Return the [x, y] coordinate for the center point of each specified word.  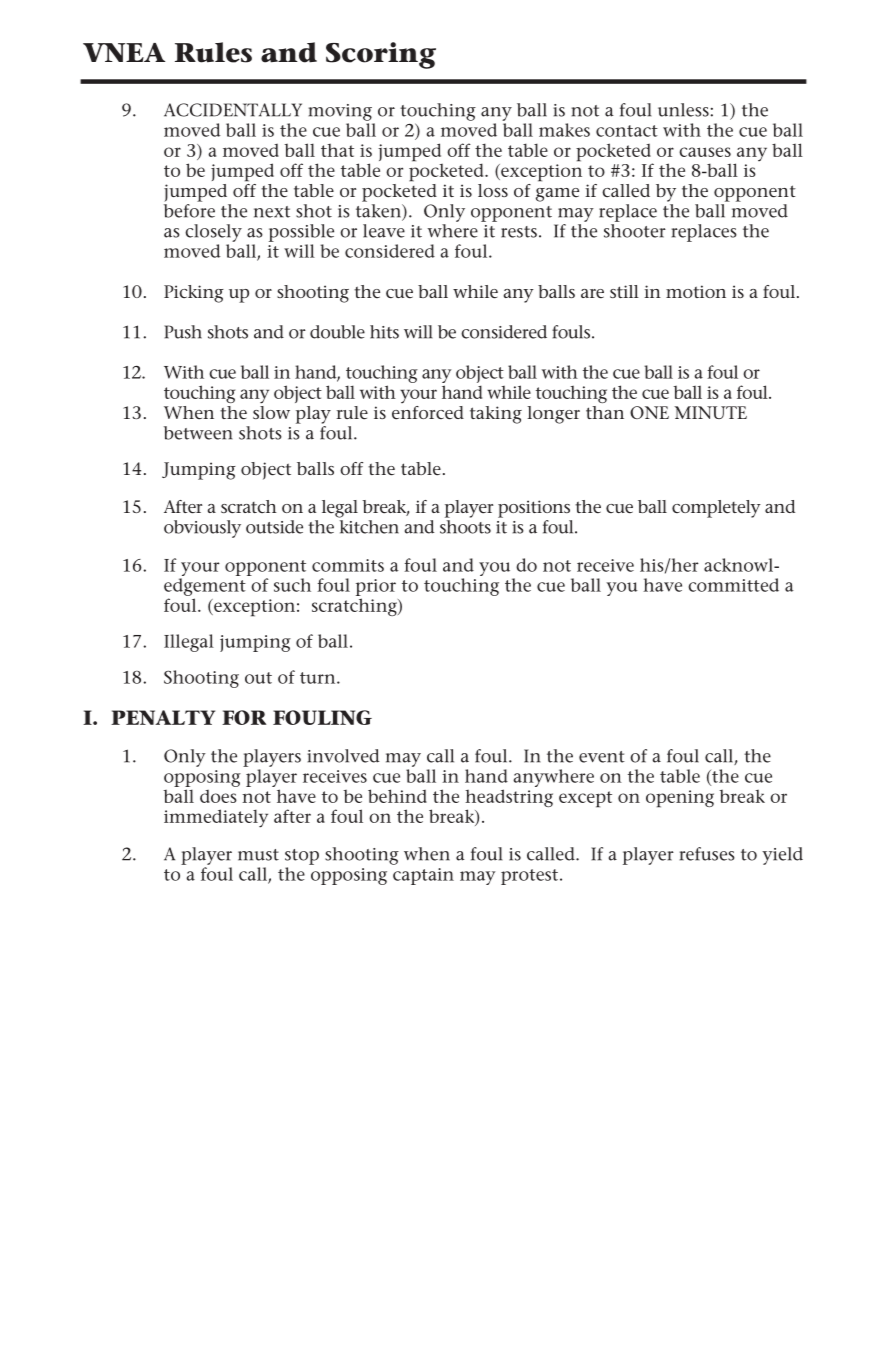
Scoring [381, 55]
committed [733, 585]
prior [376, 589]
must [258, 855]
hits [384, 332]
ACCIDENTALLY [233, 110]
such [292, 585]
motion [696, 291]
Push [183, 332]
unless [683, 110]
